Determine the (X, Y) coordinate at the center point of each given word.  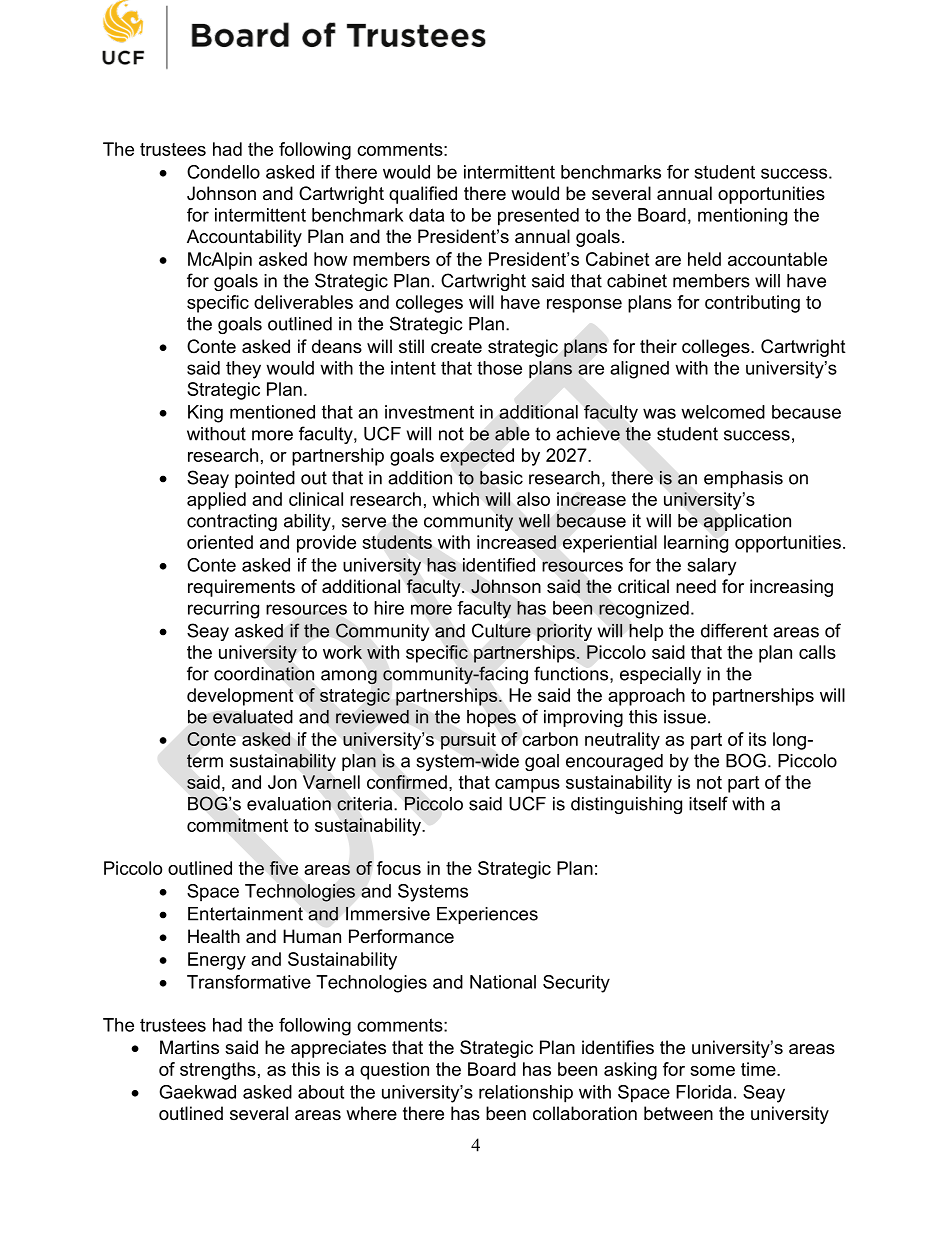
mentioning (742, 217)
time (759, 1069)
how (330, 259)
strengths (218, 1071)
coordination (264, 673)
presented (538, 217)
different (734, 630)
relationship (526, 1094)
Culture (501, 630)
